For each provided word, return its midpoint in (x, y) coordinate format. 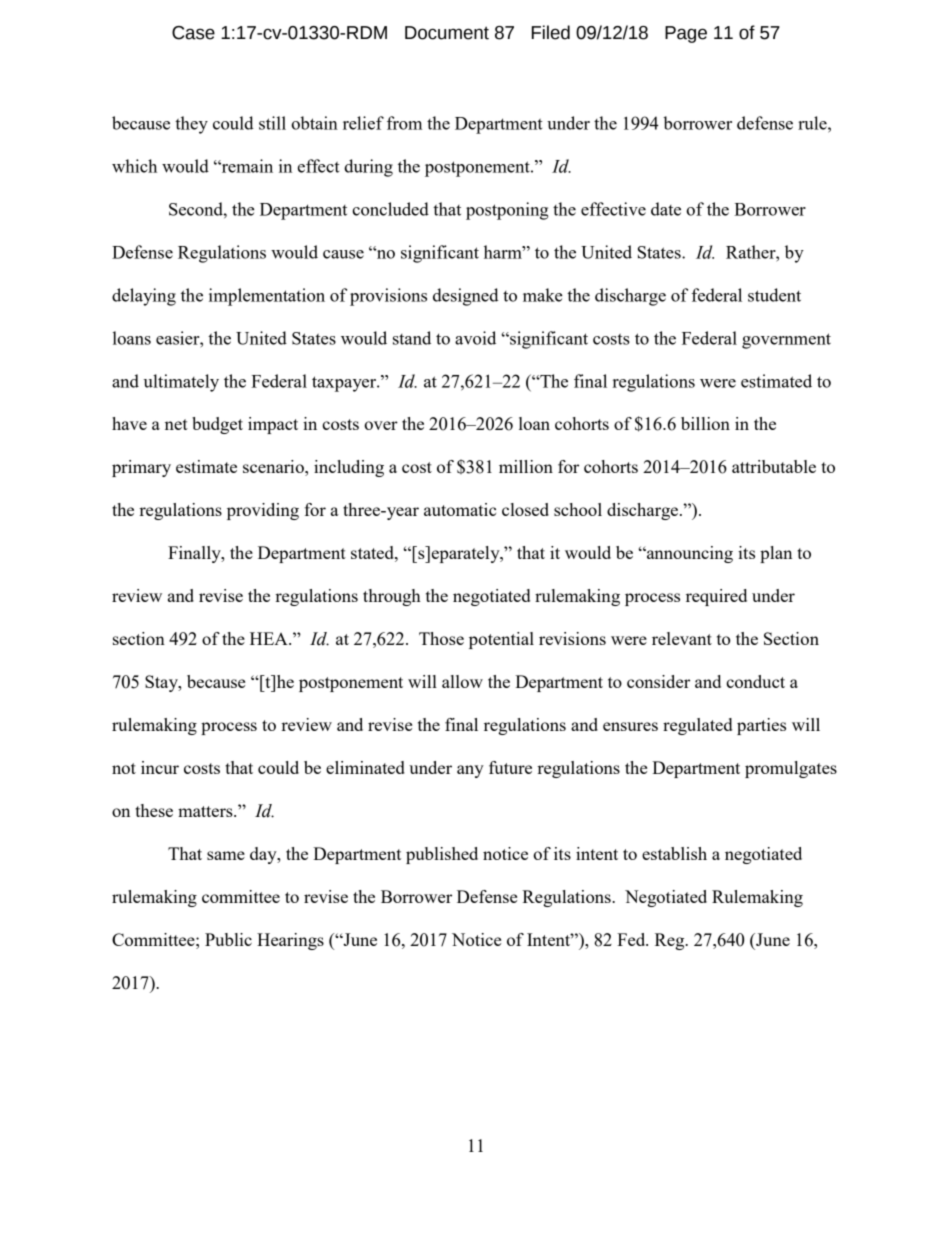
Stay (162, 683)
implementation (267, 297)
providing (263, 511)
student (774, 295)
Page (686, 34)
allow (462, 681)
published (442, 855)
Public (228, 939)
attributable (774, 466)
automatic (460, 509)
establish (674, 853)
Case (193, 33)
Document (447, 33)
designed (466, 297)
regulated (697, 726)
